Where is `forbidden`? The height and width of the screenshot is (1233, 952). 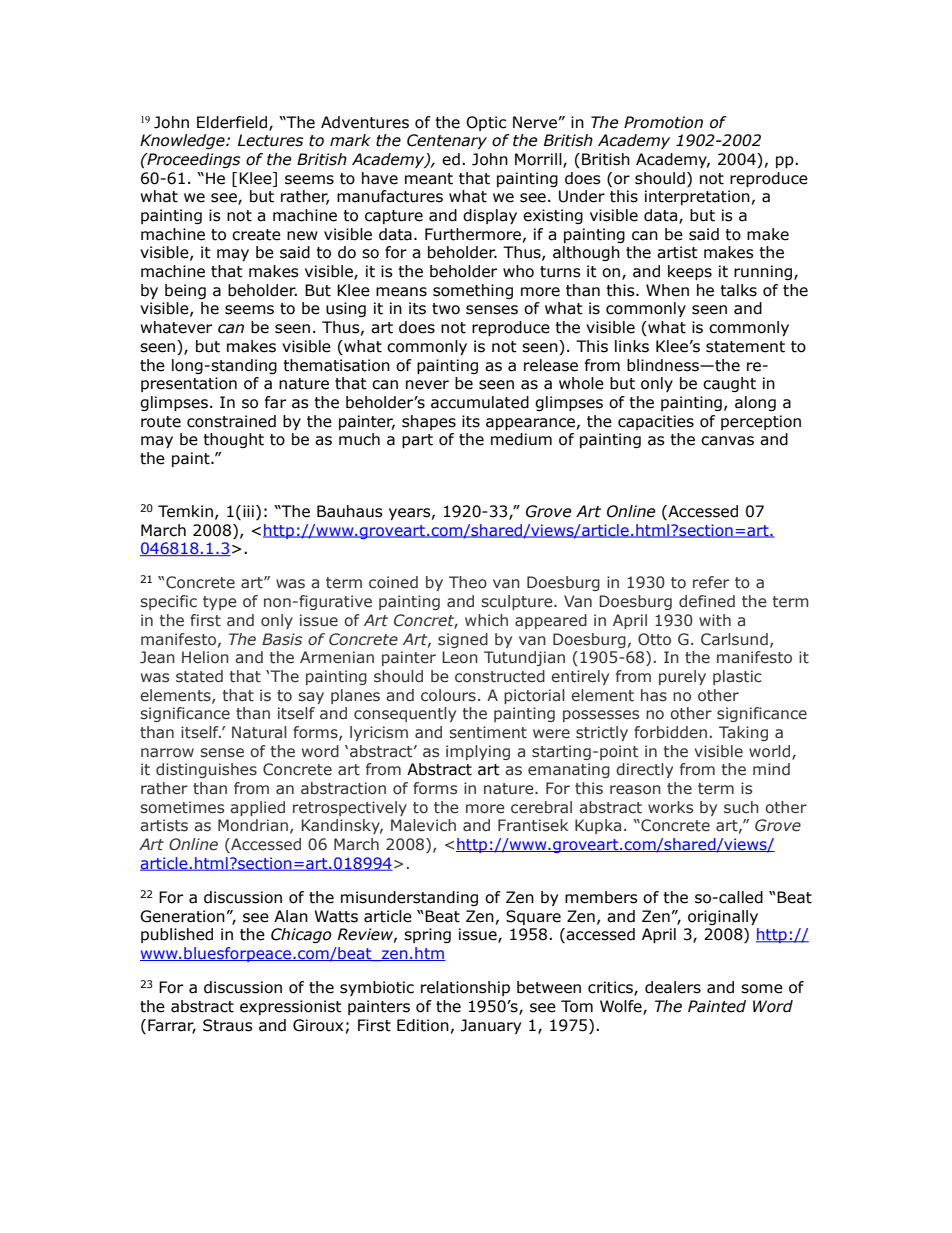 forbidden is located at coordinates (670, 732).
